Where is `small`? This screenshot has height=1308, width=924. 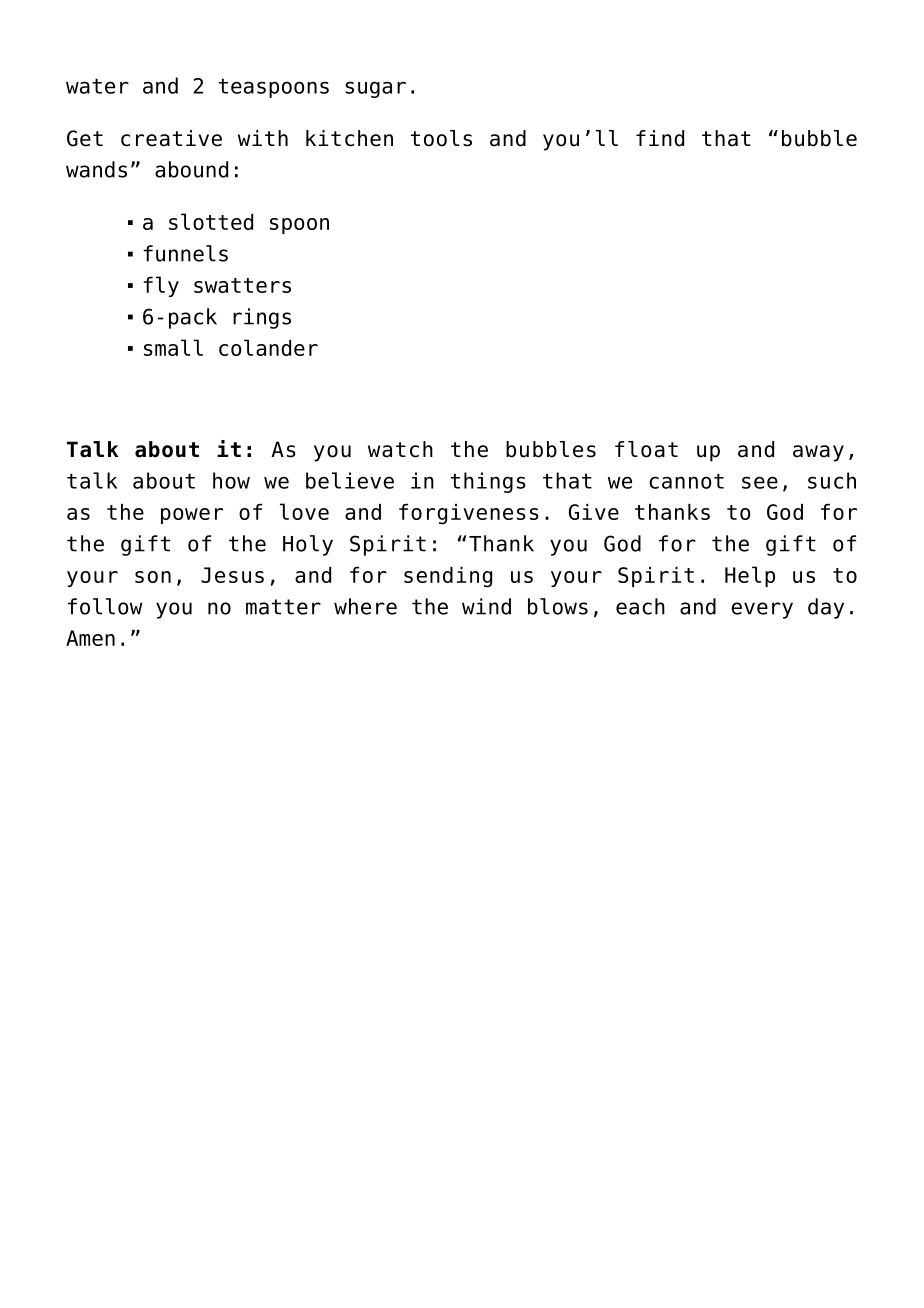 small is located at coordinates (173, 347).
